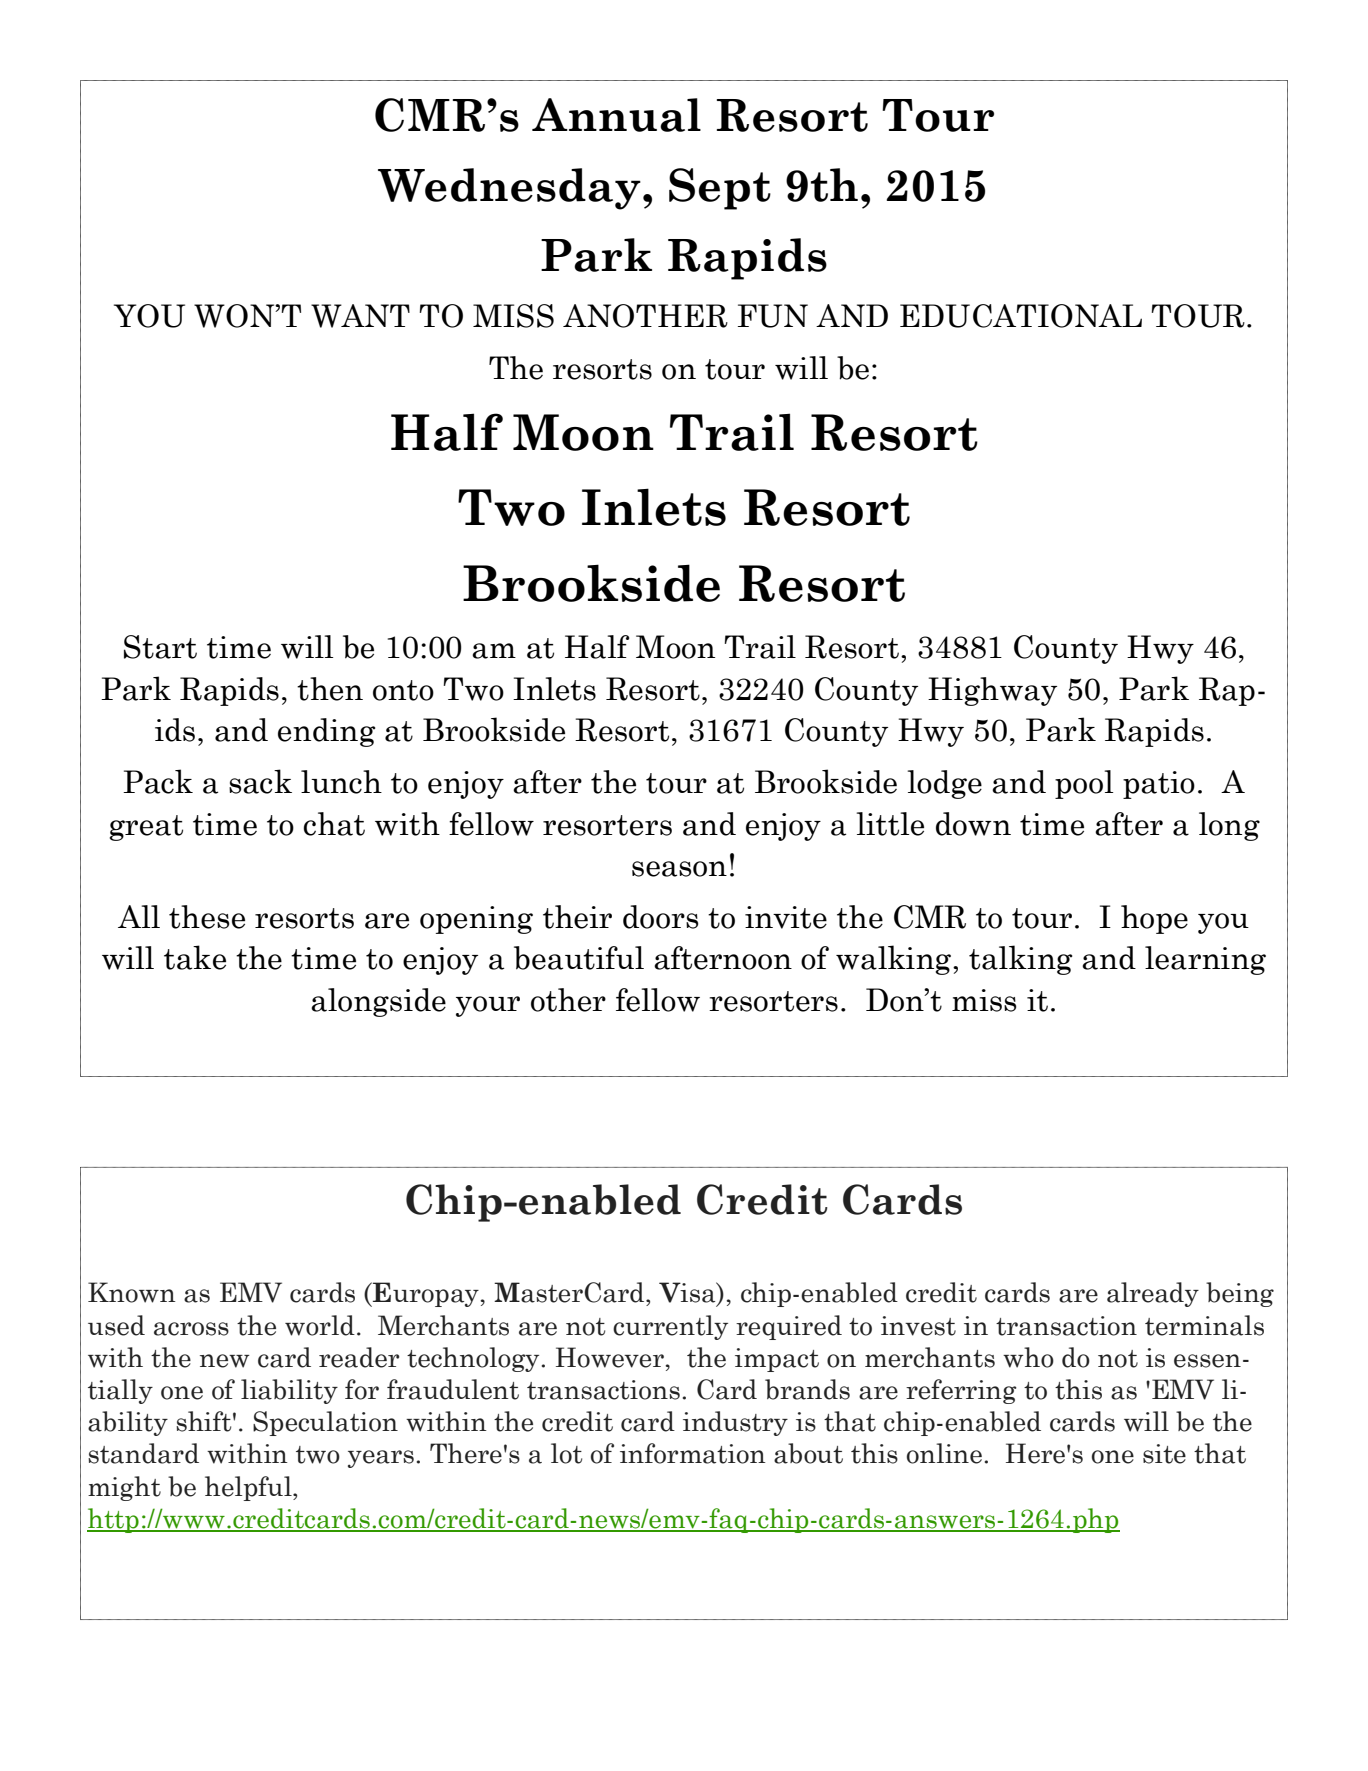  What do you see at coordinates (509, 189) in the screenshot?
I see `Wednesday` at bounding box center [509, 189].
